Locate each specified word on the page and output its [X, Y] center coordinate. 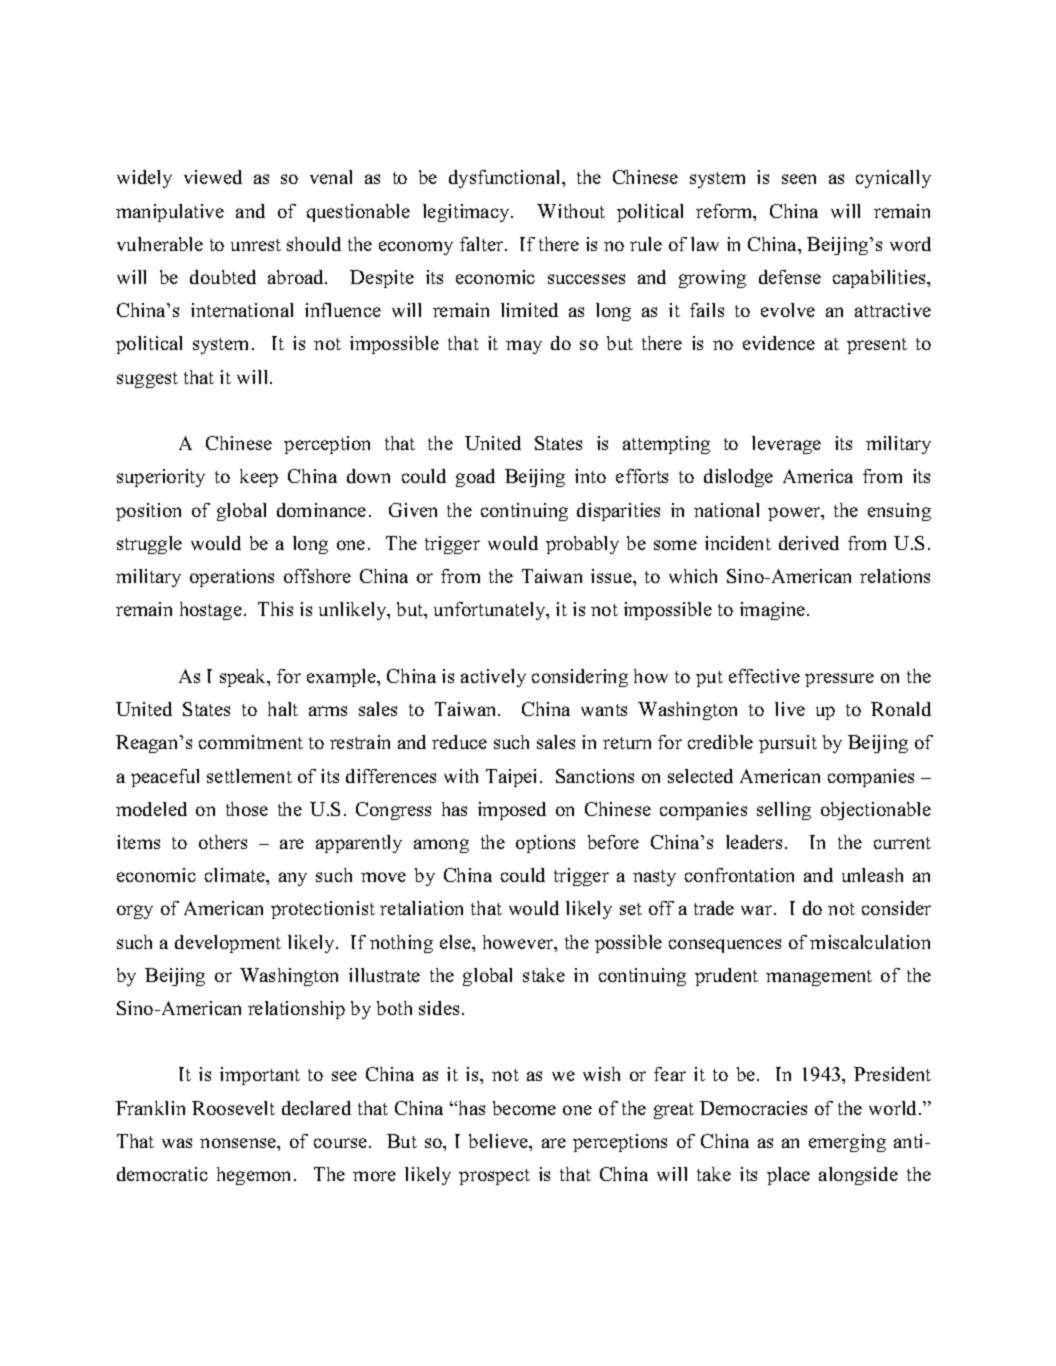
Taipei [513, 778]
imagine [774, 611]
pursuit [788, 744]
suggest [147, 380]
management [819, 978]
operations [232, 578]
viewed [213, 177]
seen [799, 179]
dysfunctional [506, 179]
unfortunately [491, 611]
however [519, 943]
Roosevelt [233, 1108]
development [228, 944]
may [524, 347]
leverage [786, 445]
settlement [249, 776]
